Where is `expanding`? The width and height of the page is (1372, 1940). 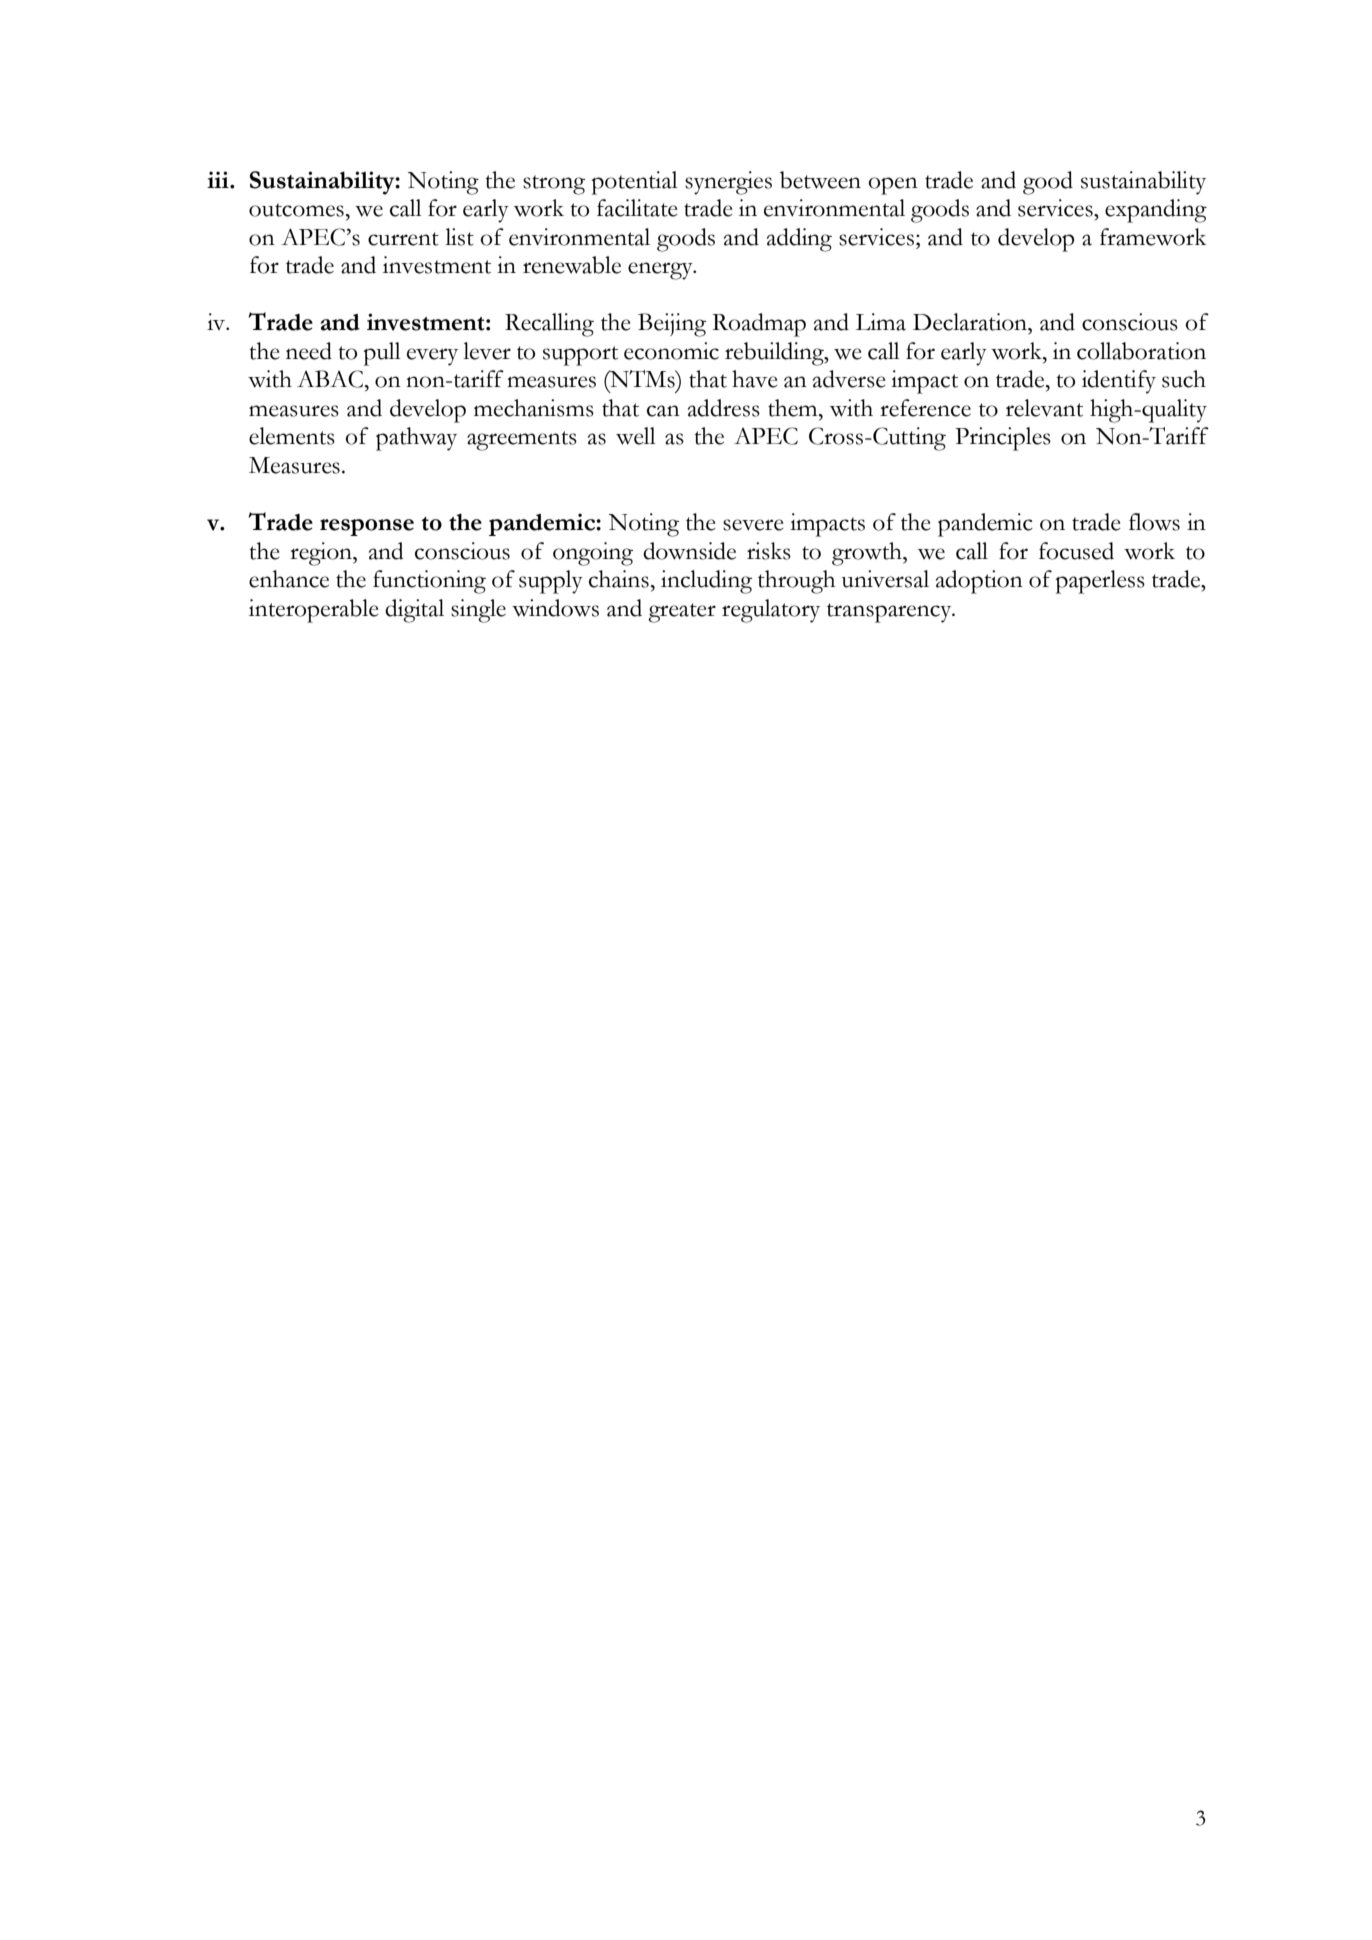 expanding is located at coordinates (1156, 211).
